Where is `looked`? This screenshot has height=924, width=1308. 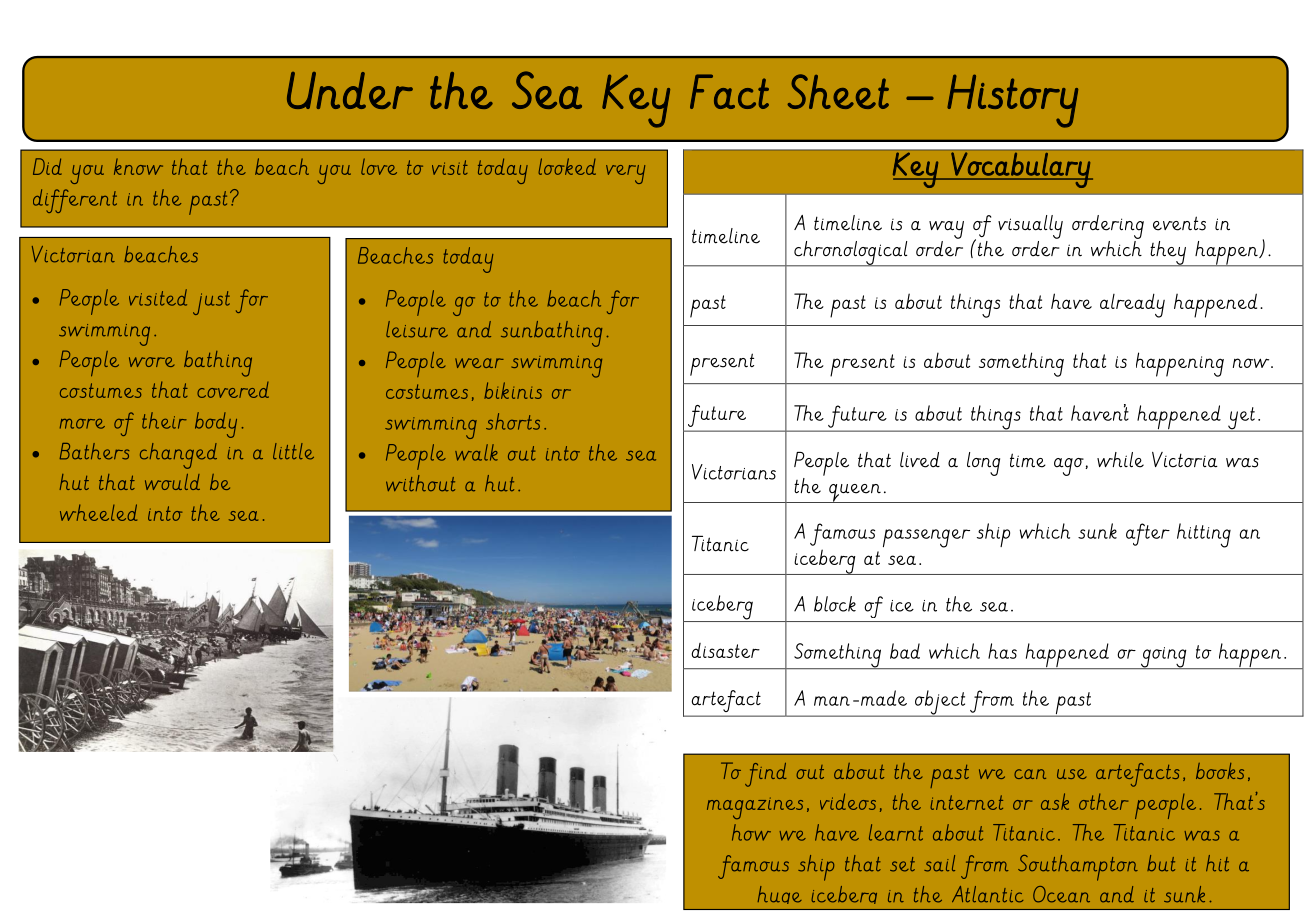
looked is located at coordinates (567, 166).
